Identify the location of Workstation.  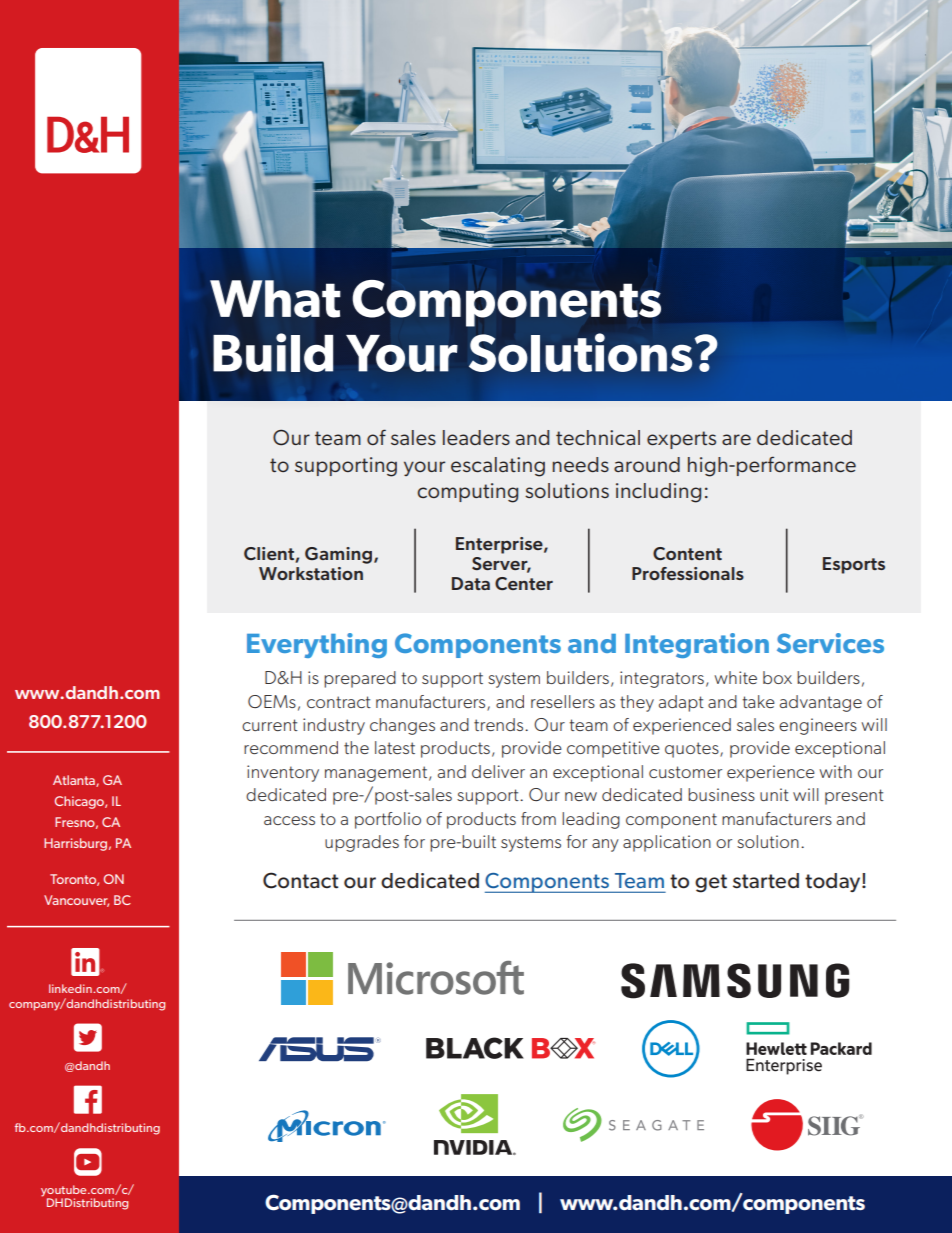
(311, 573).
